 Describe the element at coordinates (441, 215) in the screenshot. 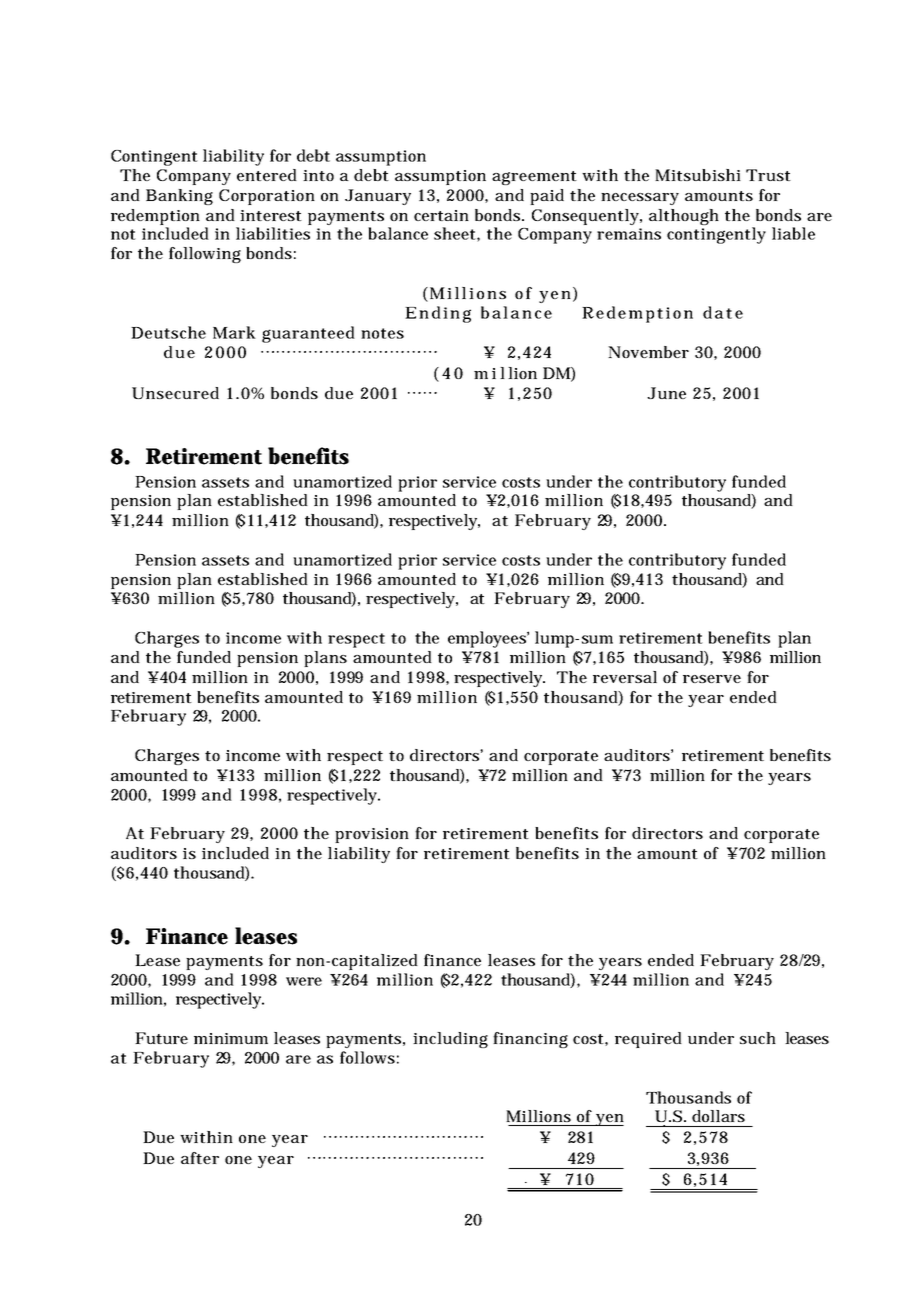

I see `certain` at that location.
